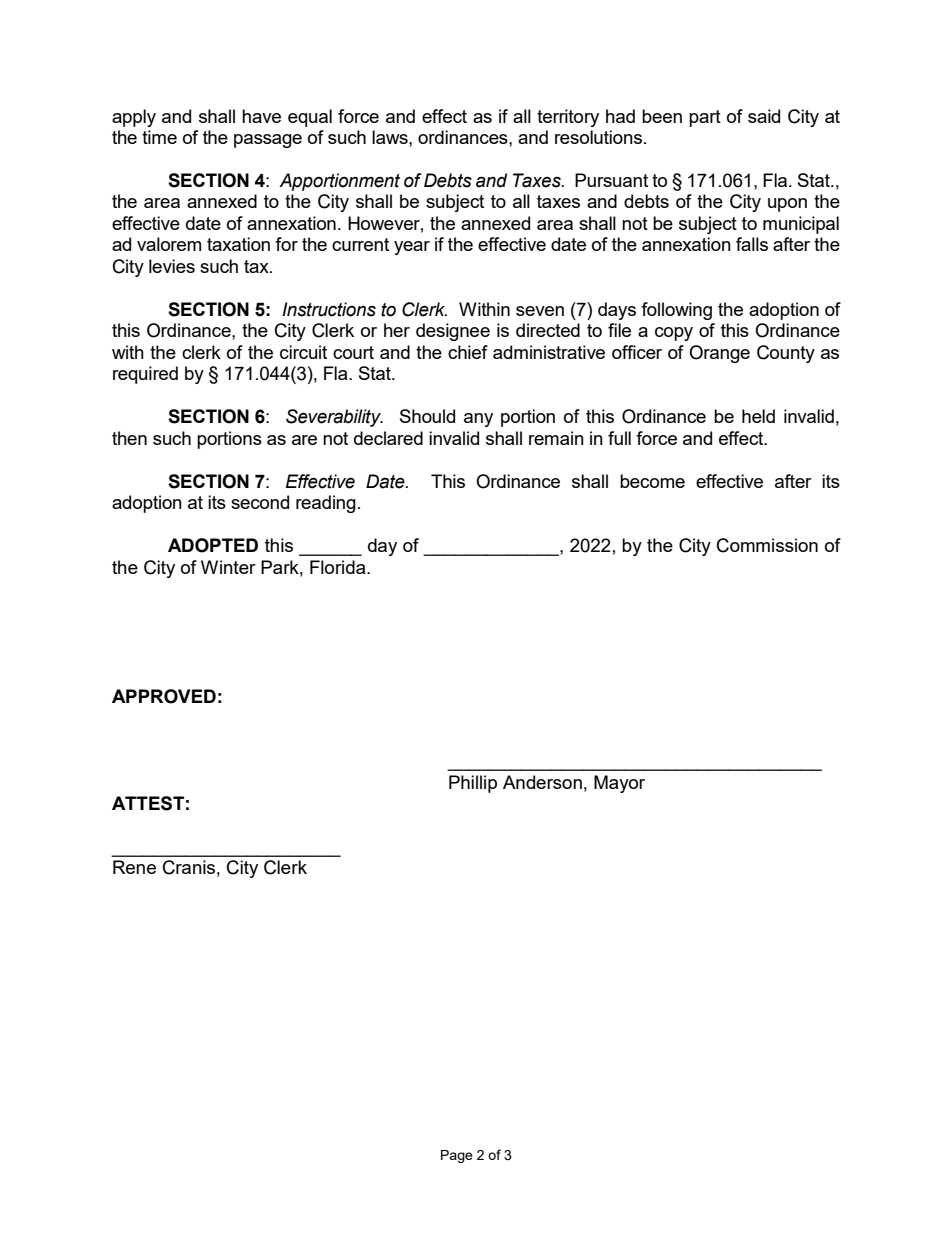 The width and height of the image is (952, 1233). I want to click on time, so click(159, 137).
